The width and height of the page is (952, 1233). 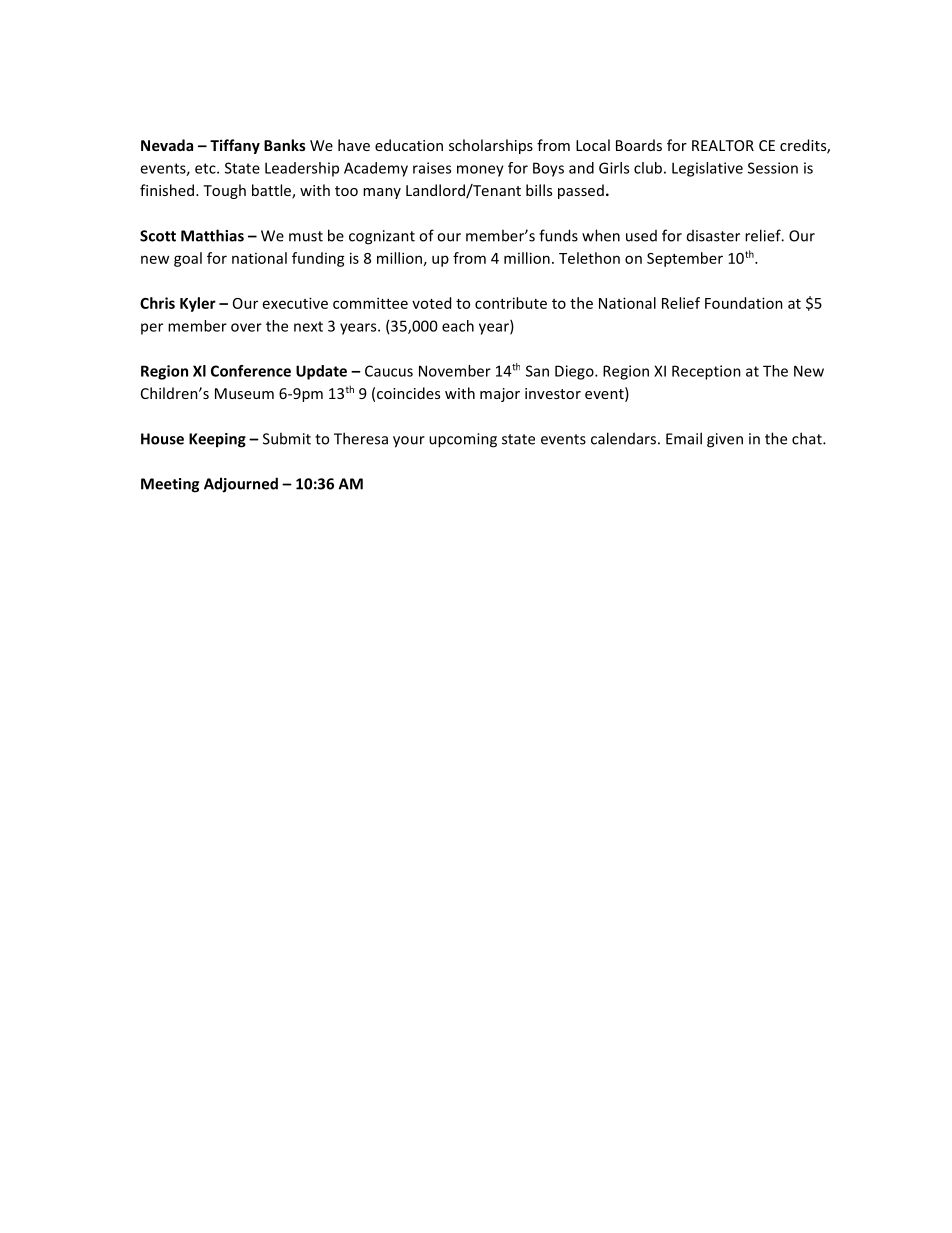 What do you see at coordinates (723, 145) in the page?
I see `REALTOR` at bounding box center [723, 145].
